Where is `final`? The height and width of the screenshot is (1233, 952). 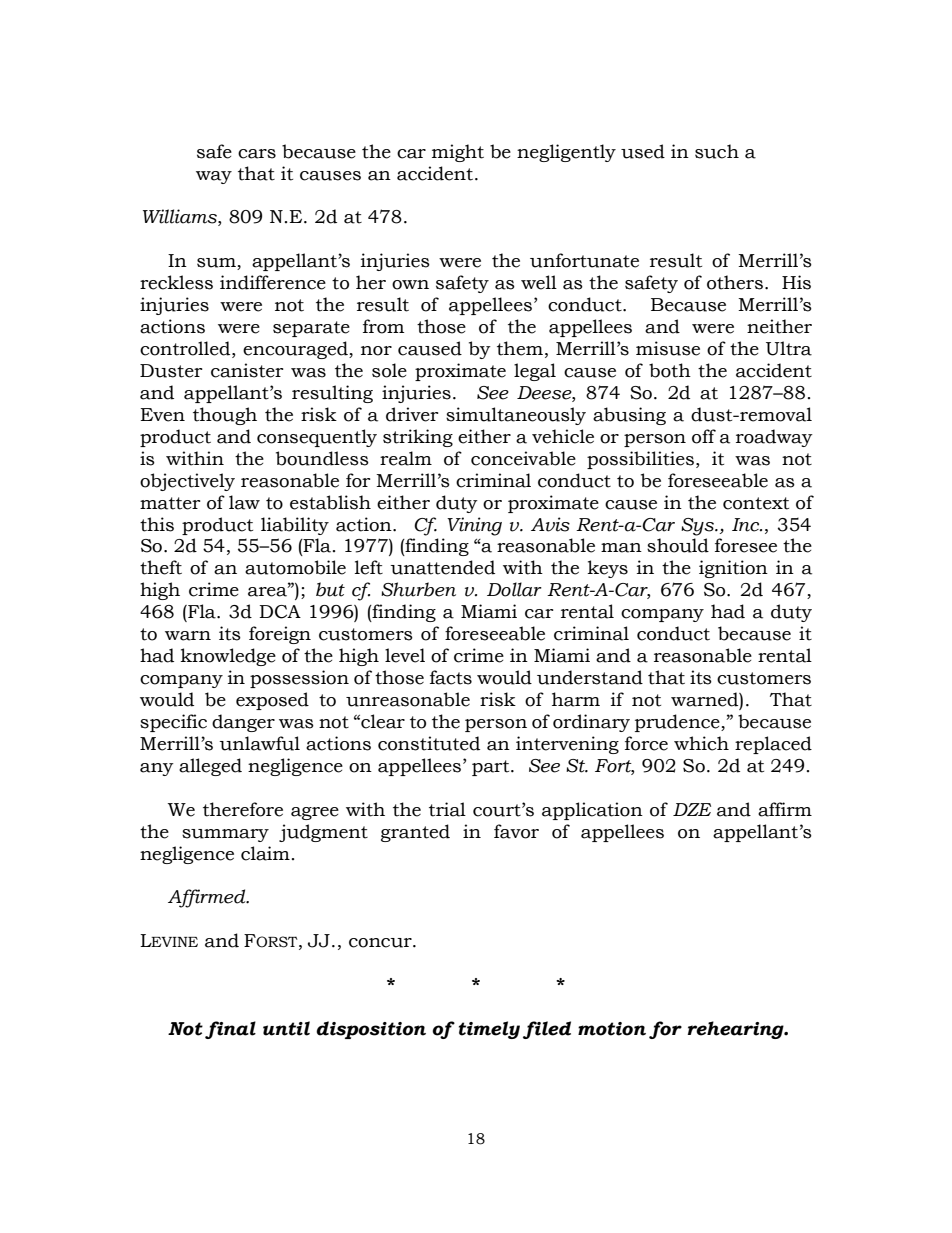 final is located at coordinates (230, 1030).
